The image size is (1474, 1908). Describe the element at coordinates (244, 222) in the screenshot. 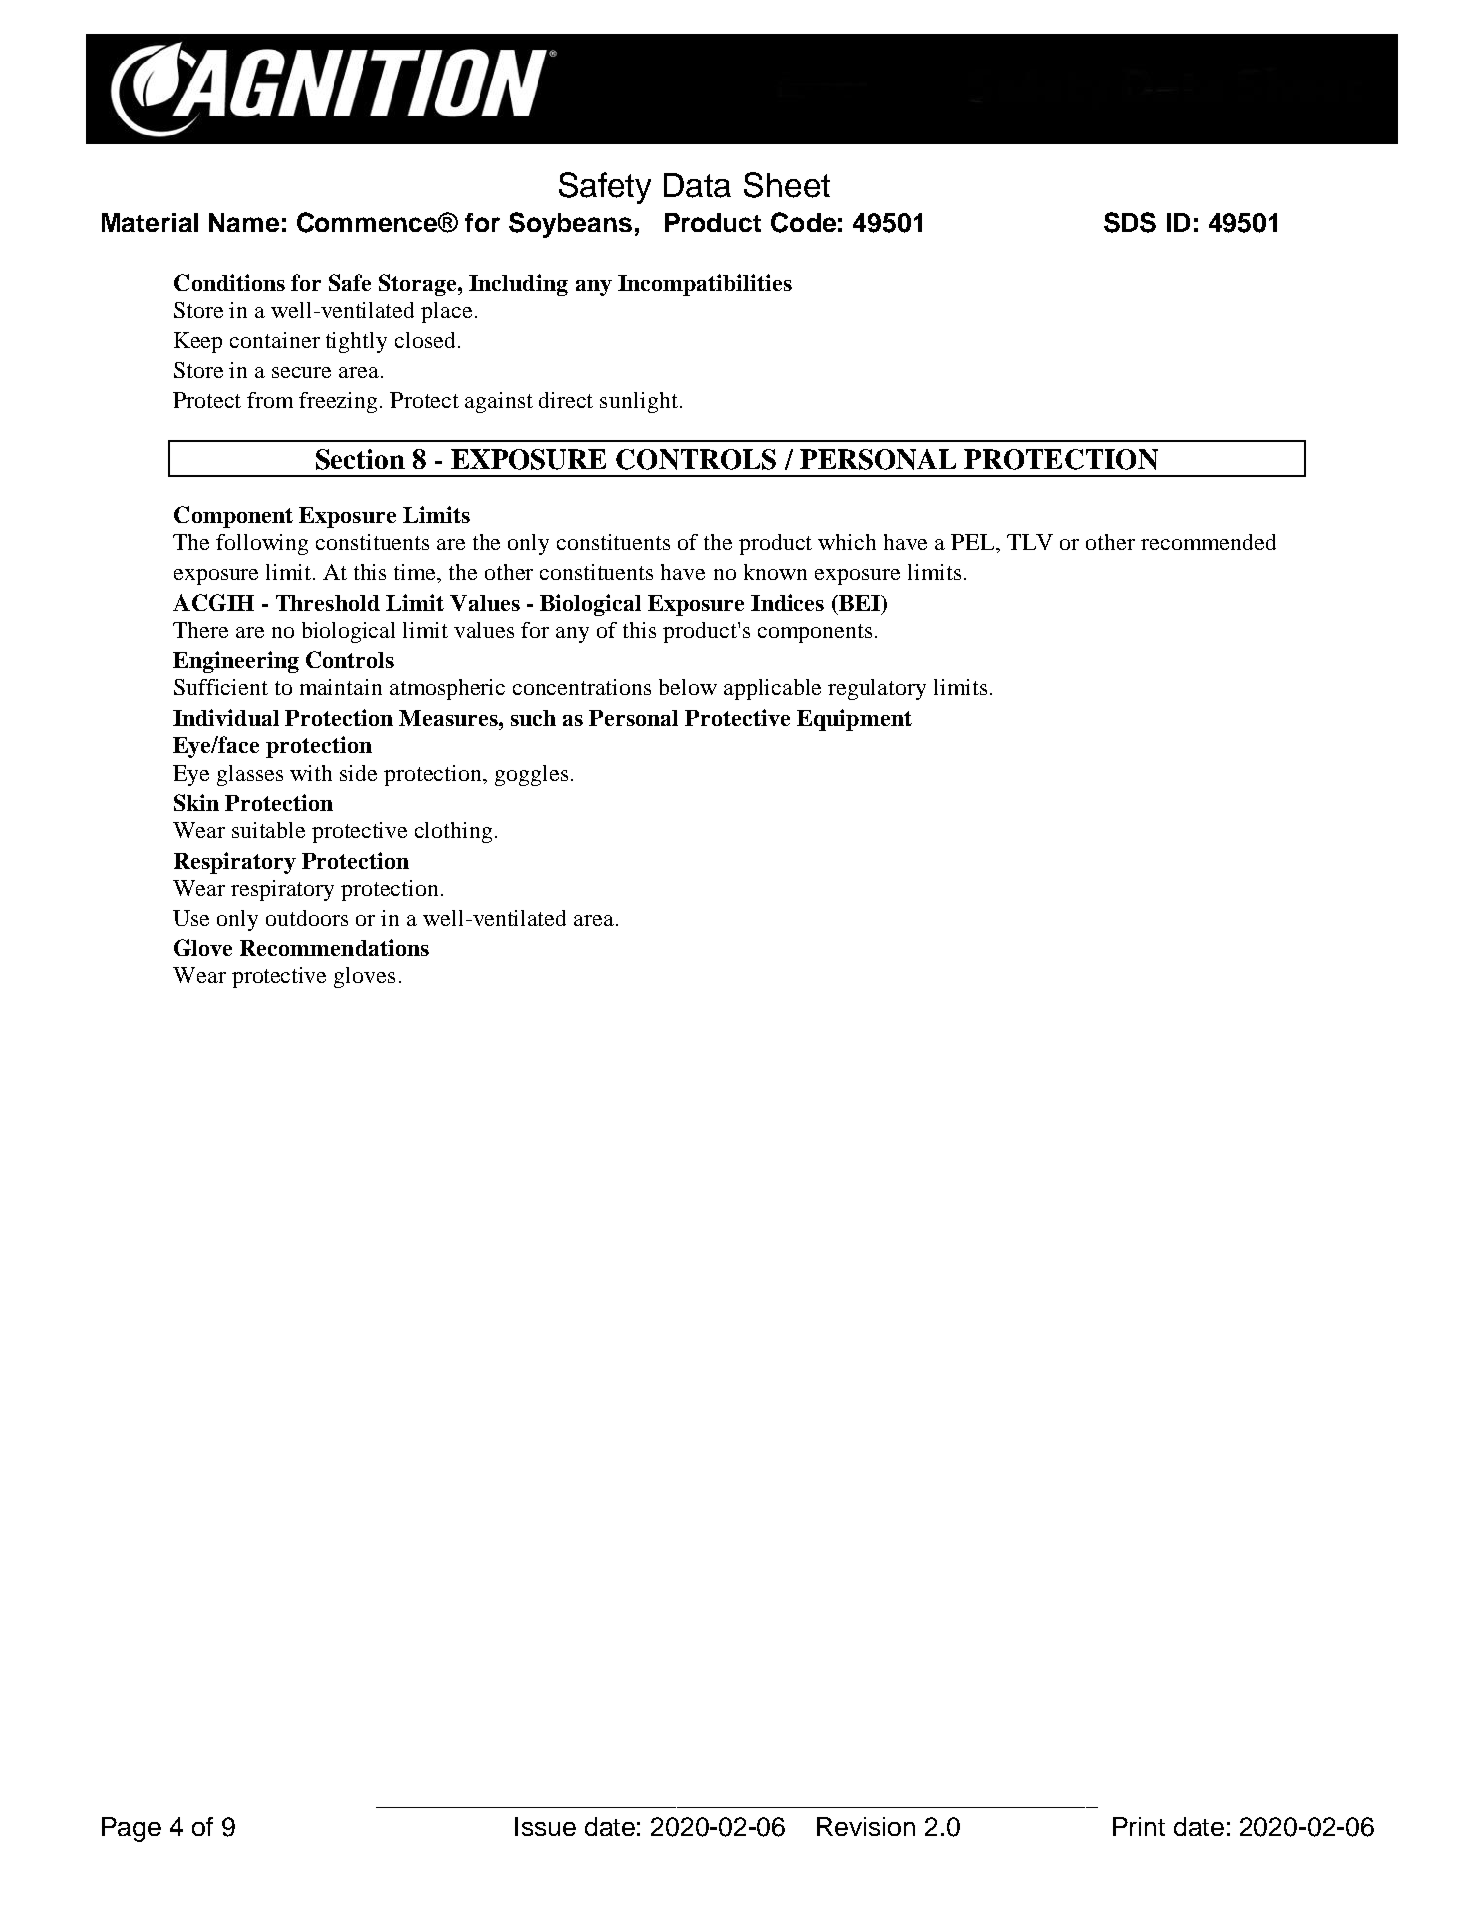

I see `Name` at that location.
